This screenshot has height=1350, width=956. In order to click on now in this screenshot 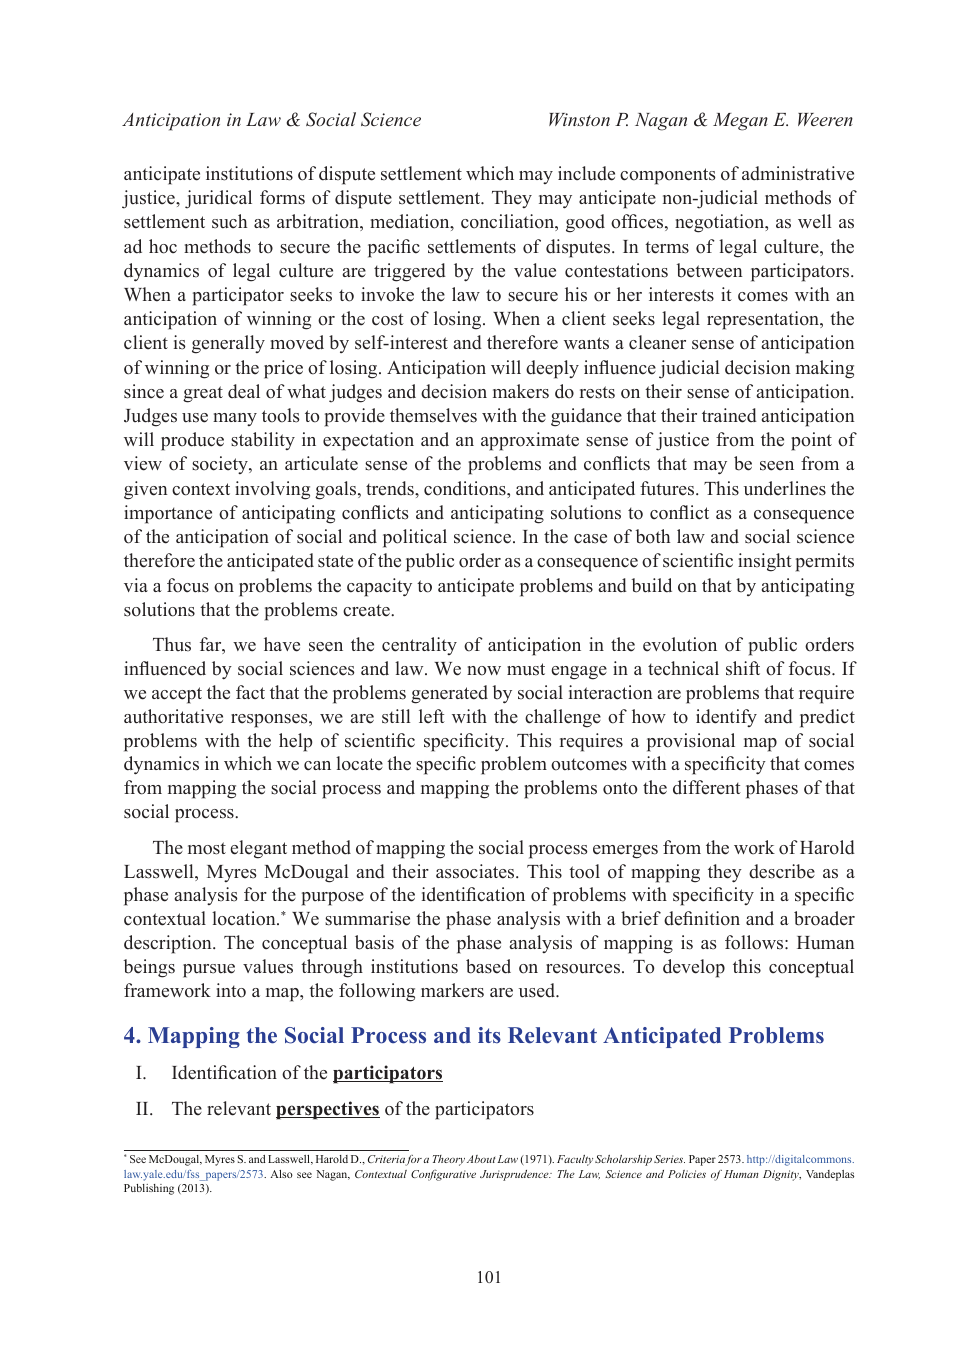, I will do `click(484, 671)`.
